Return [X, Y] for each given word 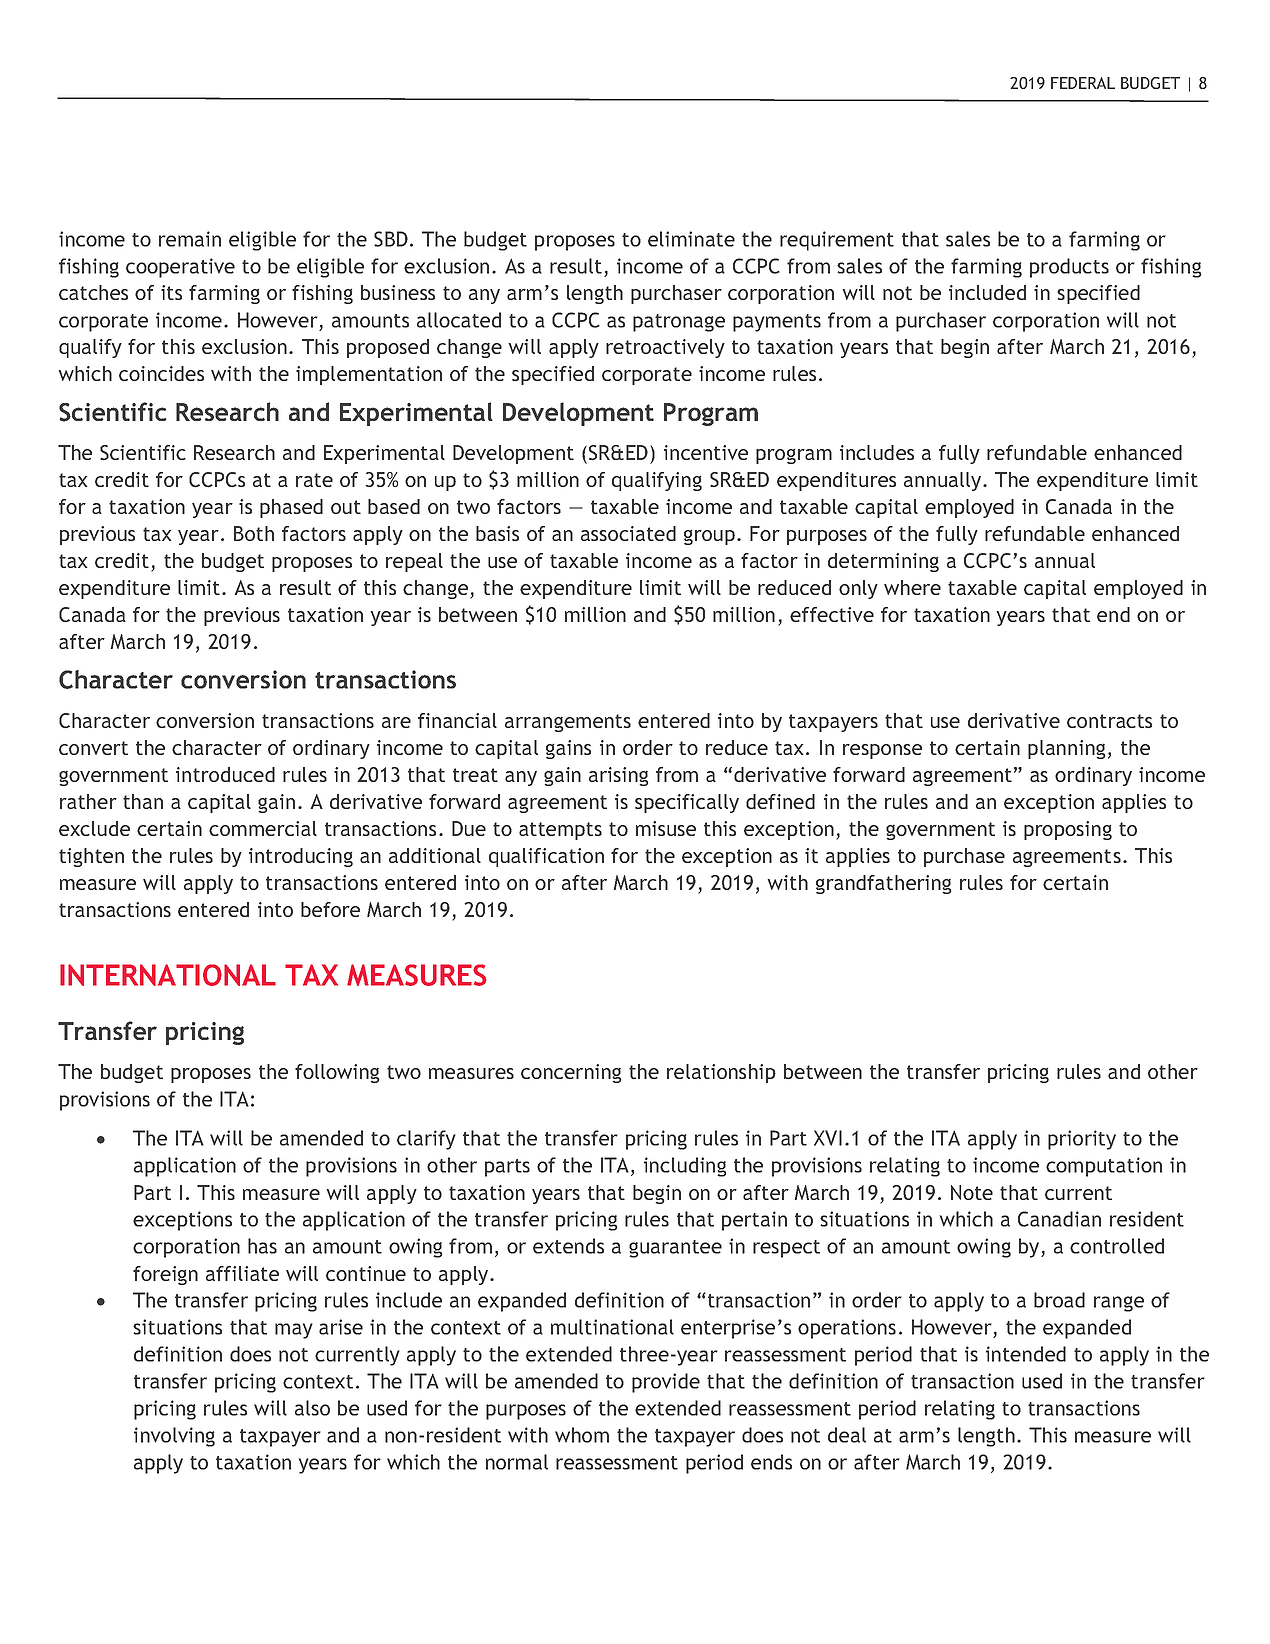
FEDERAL [1083, 83]
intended [1026, 1354]
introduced [225, 774]
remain [190, 239]
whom [582, 1435]
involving [174, 1437]
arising [618, 776]
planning [1066, 749]
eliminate [691, 239]
